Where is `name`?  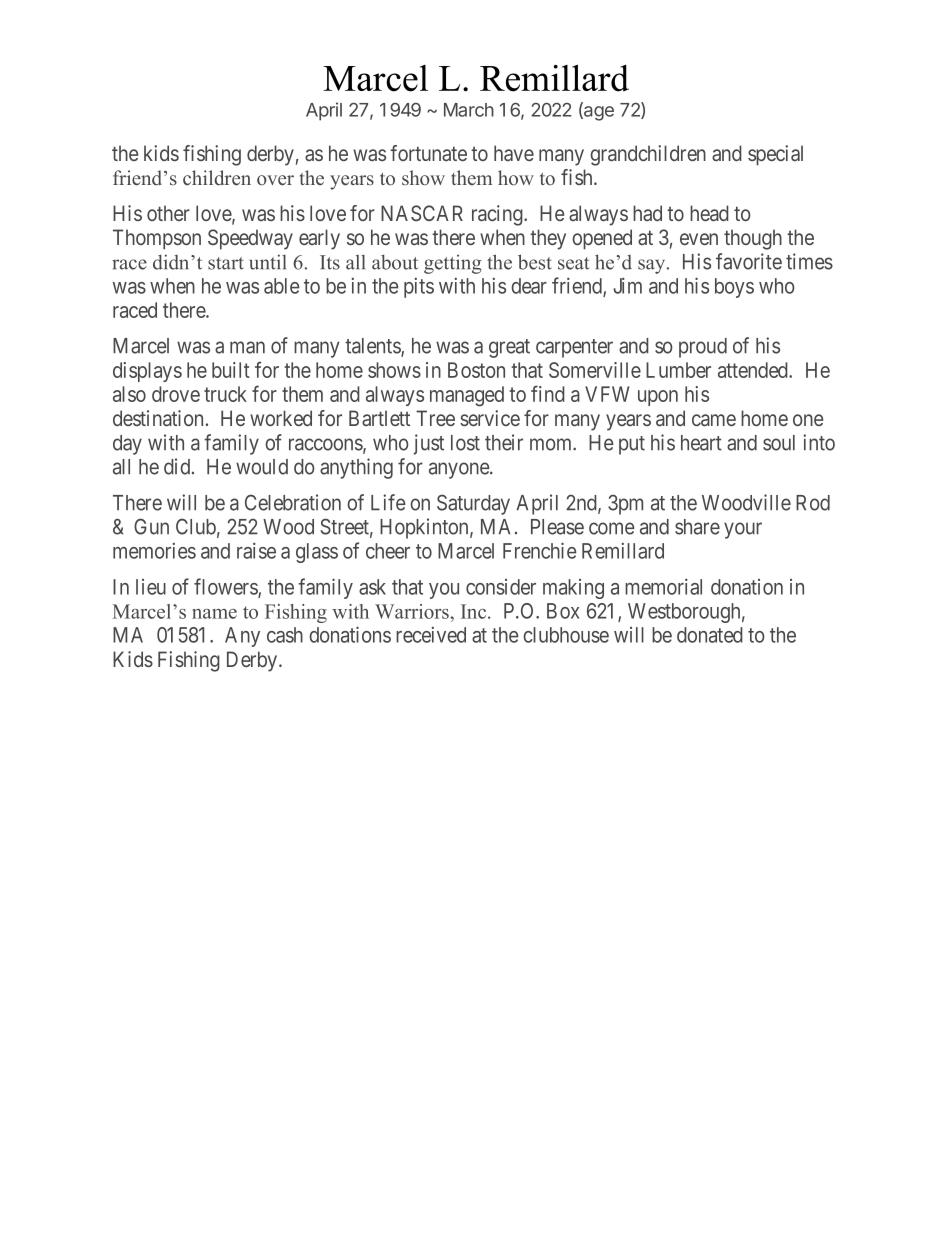
name is located at coordinates (214, 614).
